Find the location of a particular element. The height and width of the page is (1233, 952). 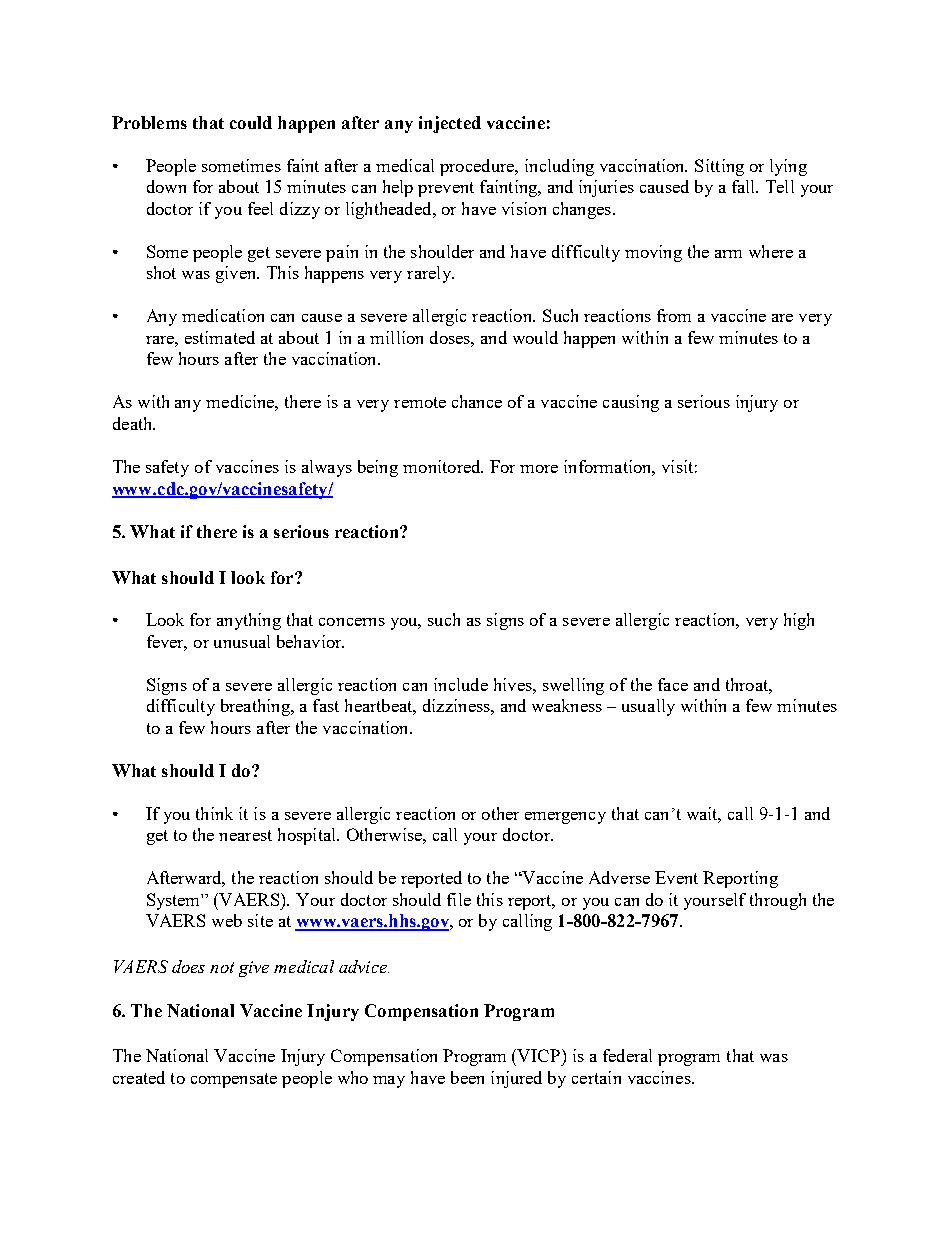

estimated is located at coordinates (220, 337).
